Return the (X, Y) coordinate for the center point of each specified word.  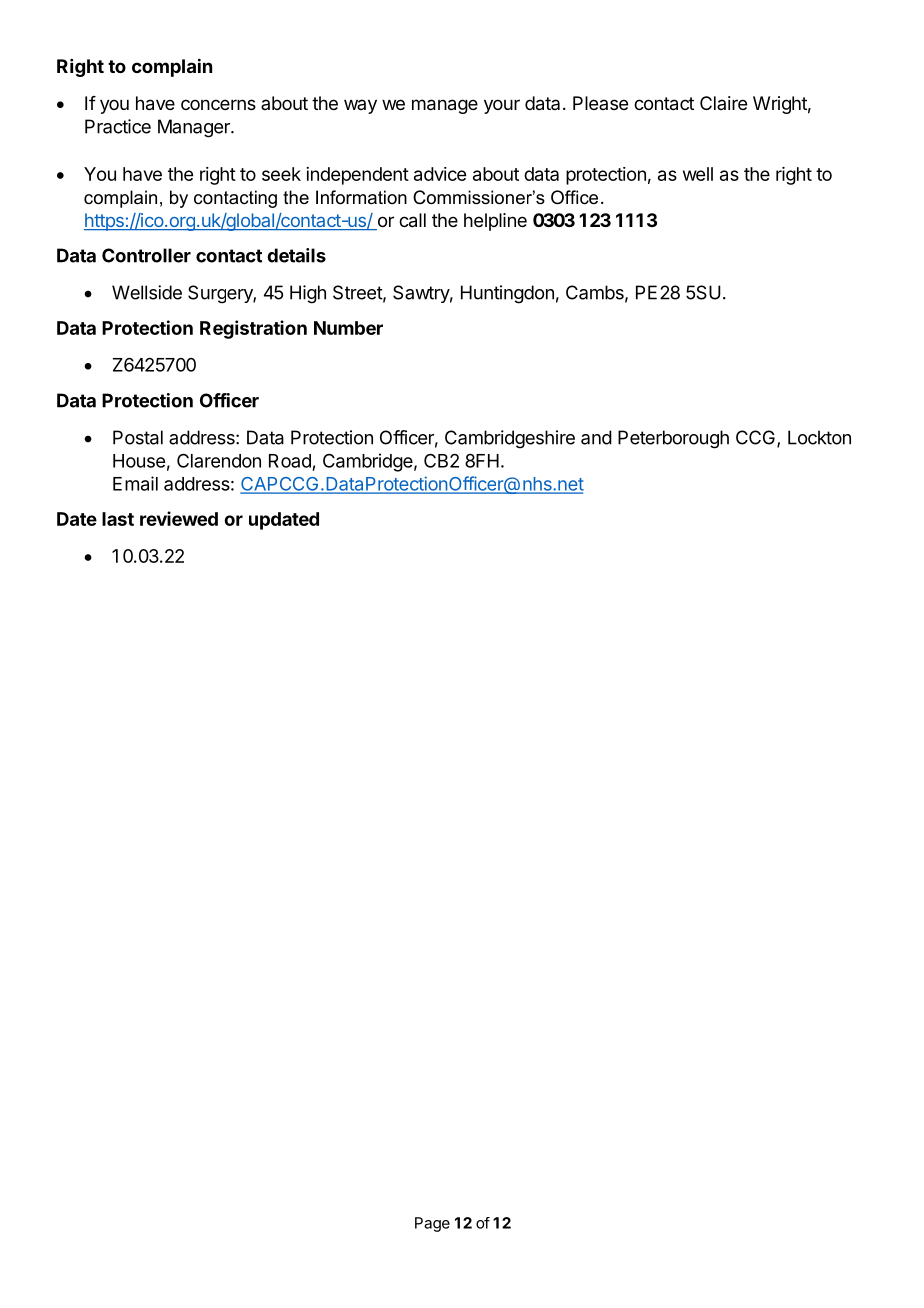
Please (600, 103)
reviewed (179, 518)
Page (432, 1224)
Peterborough (673, 439)
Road (290, 461)
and (596, 437)
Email (135, 483)
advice (440, 174)
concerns (218, 104)
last (118, 519)
